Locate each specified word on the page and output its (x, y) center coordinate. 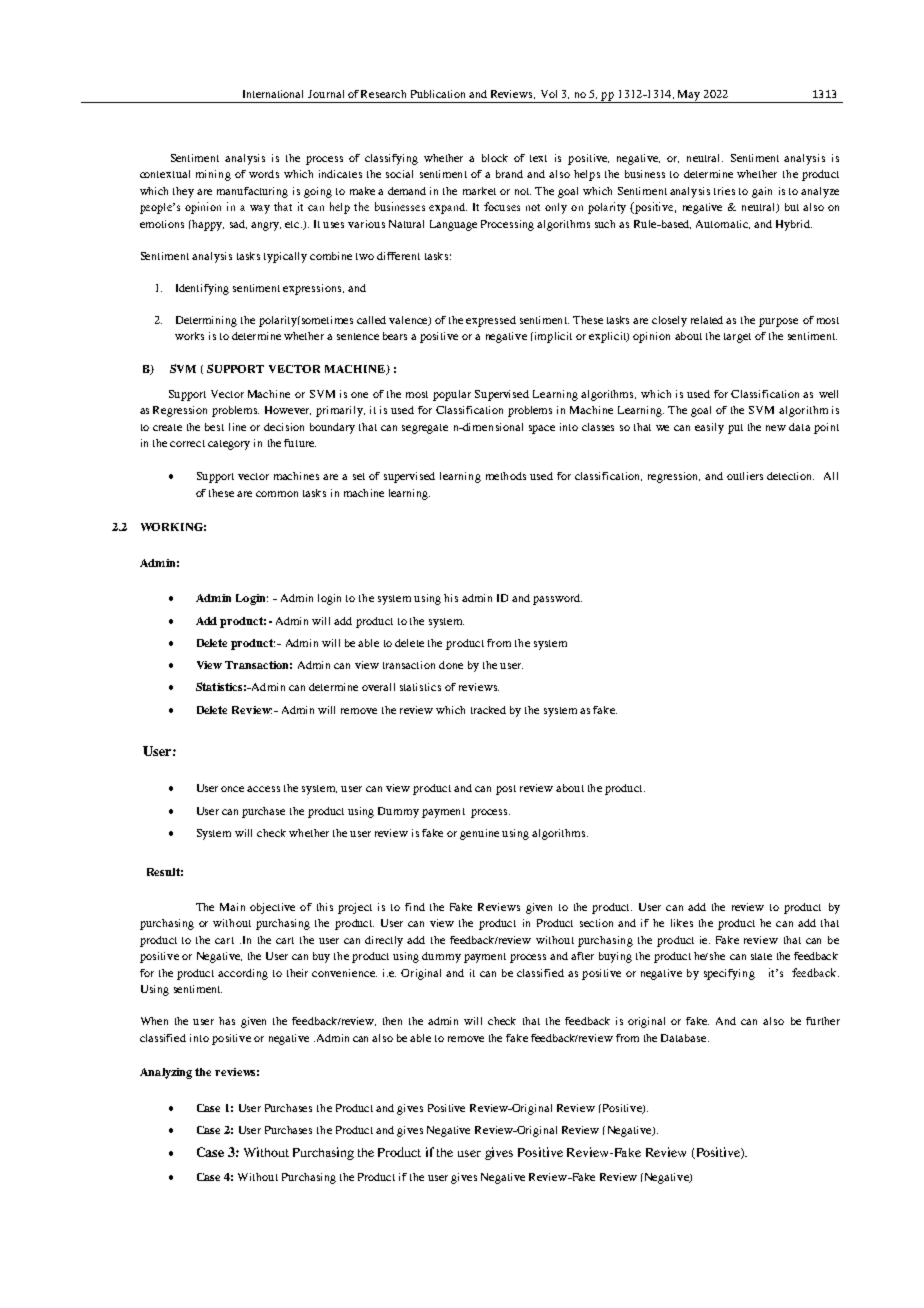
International (273, 94)
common (277, 494)
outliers (745, 476)
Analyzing (166, 1073)
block (495, 158)
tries (724, 191)
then (392, 1021)
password (557, 599)
